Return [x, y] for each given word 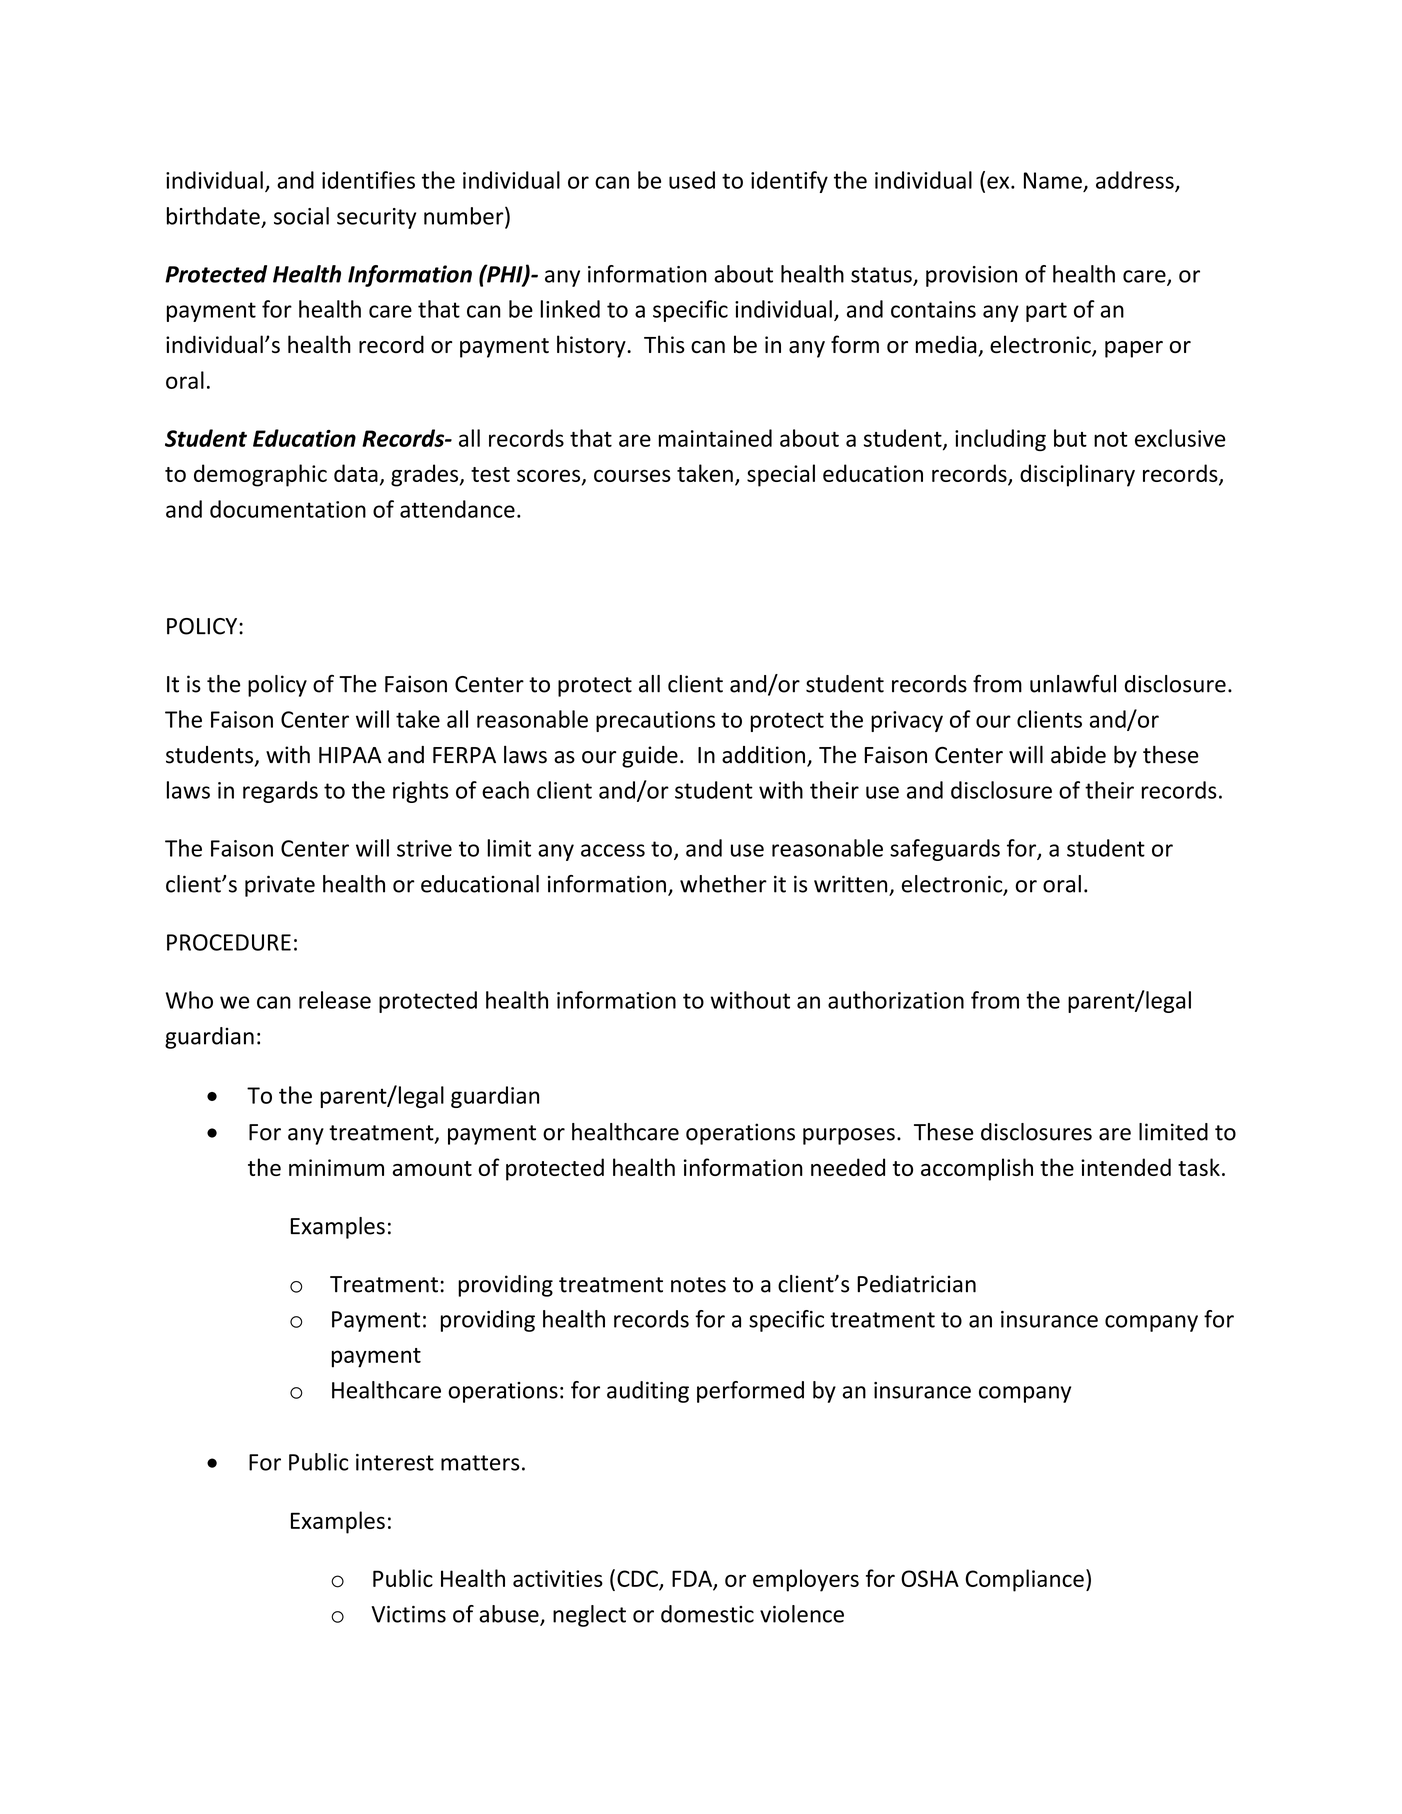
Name [1053, 180]
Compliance [1024, 1580]
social [301, 216]
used [692, 180]
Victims [409, 1614]
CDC [637, 1578]
